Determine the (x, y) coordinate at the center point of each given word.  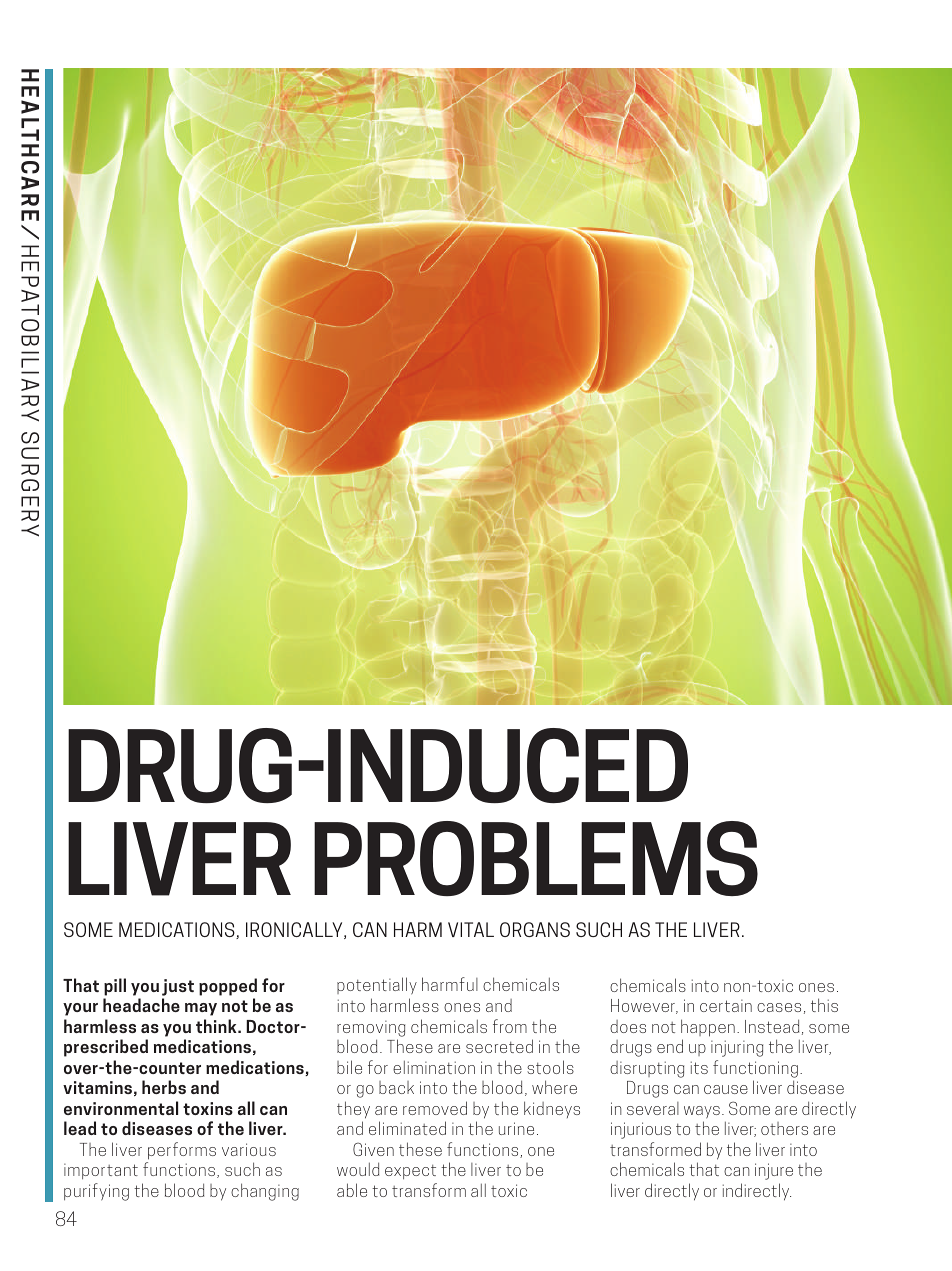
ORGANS (535, 929)
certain (726, 1006)
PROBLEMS (536, 858)
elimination (434, 1067)
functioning (755, 1069)
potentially (377, 986)
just (178, 987)
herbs (164, 1087)
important (101, 1171)
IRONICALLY (295, 930)
